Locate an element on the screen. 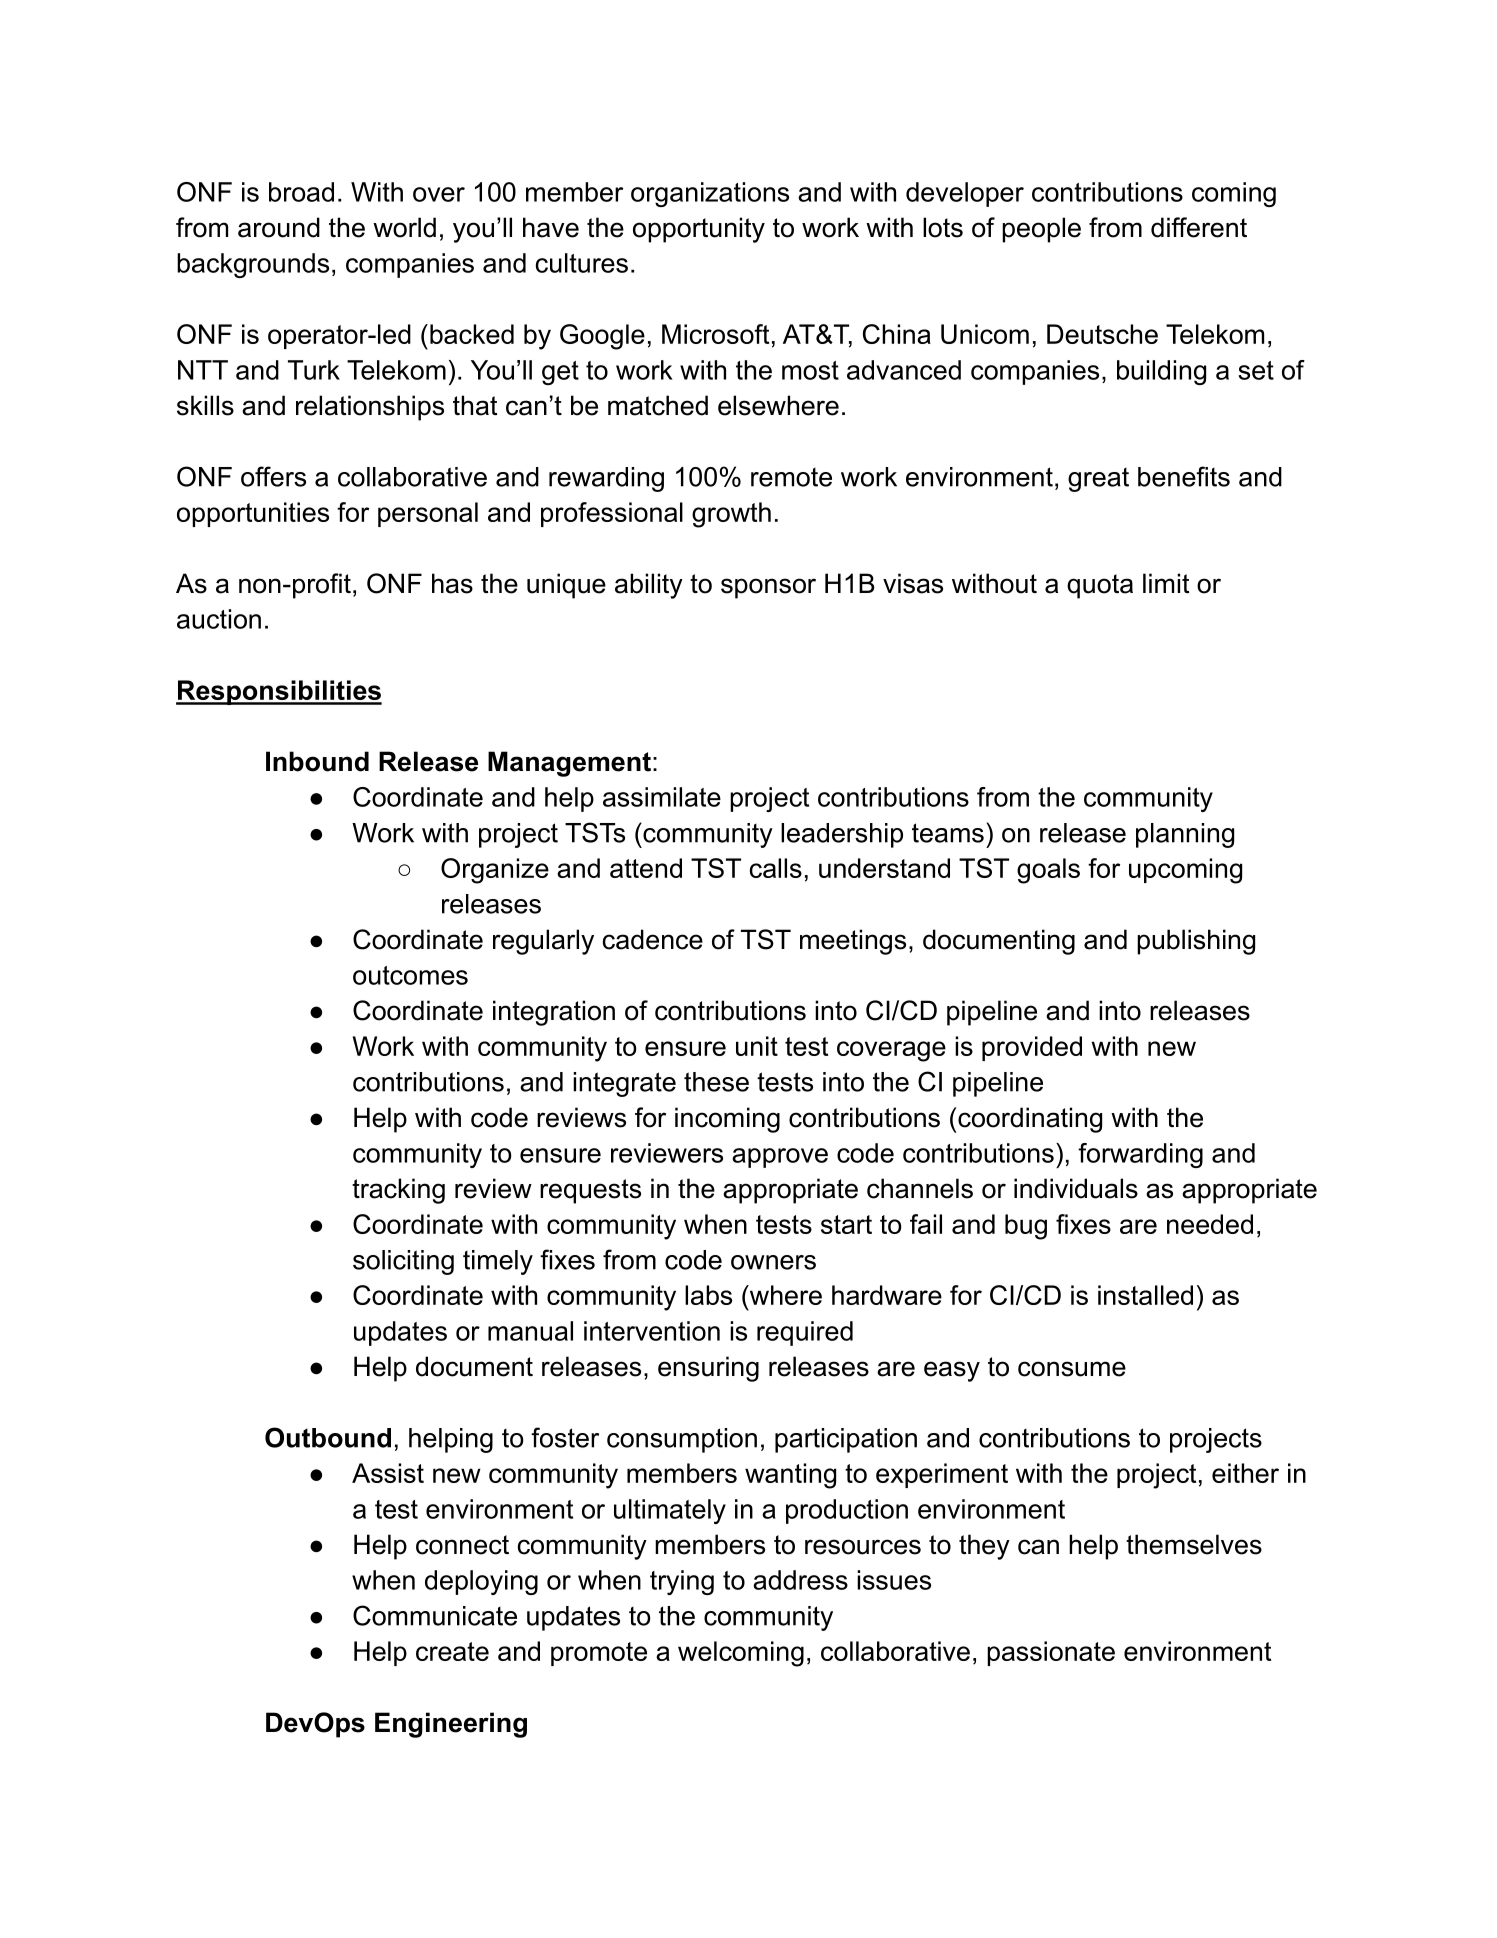 The image size is (1497, 1938). installed is located at coordinates (1145, 1295).
